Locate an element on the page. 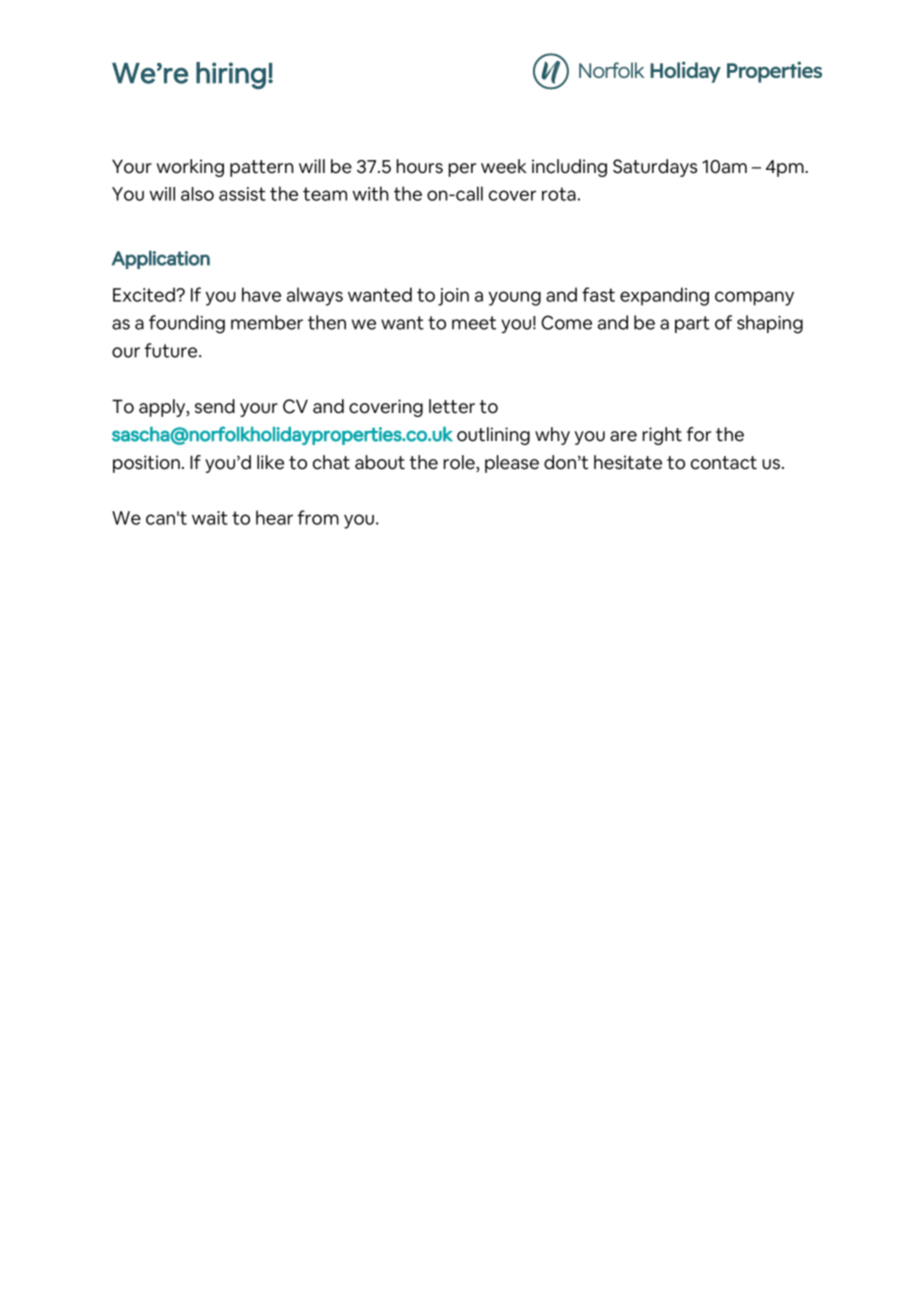  please is located at coordinates (512, 464).
